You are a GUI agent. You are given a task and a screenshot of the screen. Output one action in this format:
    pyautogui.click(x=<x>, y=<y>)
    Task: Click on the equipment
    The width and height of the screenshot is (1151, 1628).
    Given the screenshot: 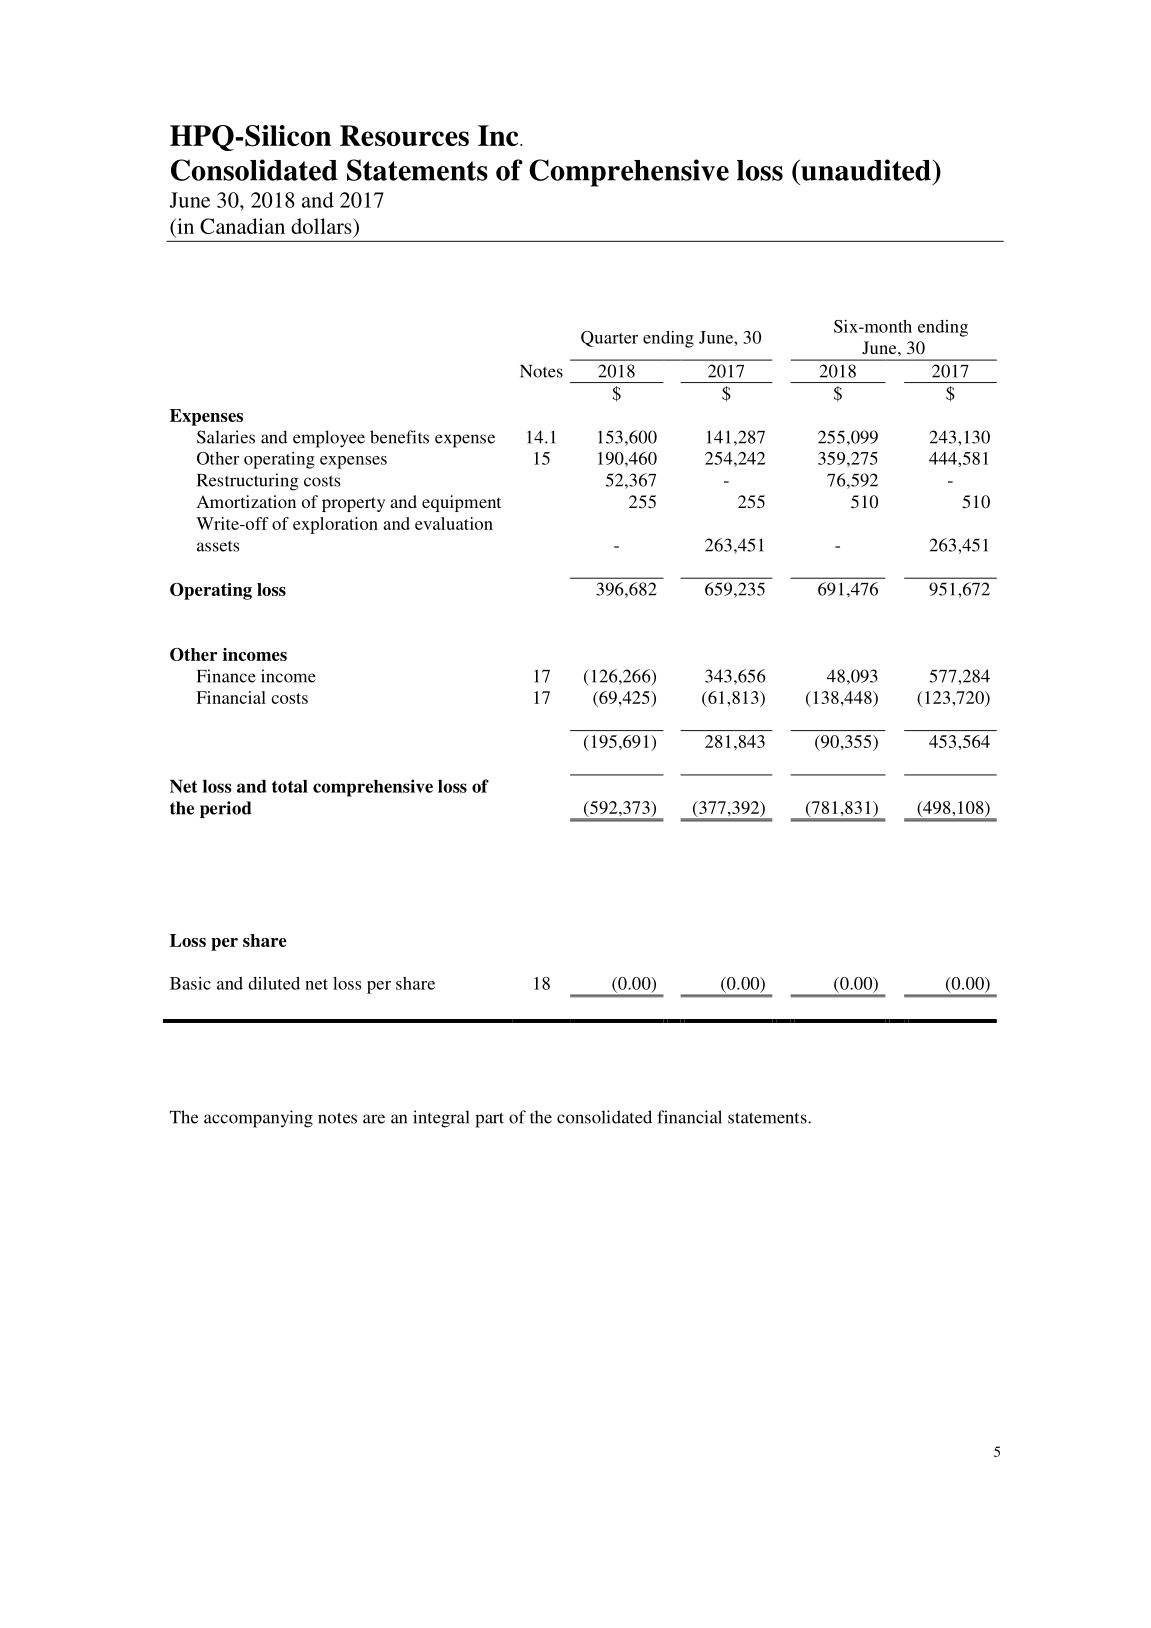 What is the action you would take?
    pyautogui.click(x=461, y=503)
